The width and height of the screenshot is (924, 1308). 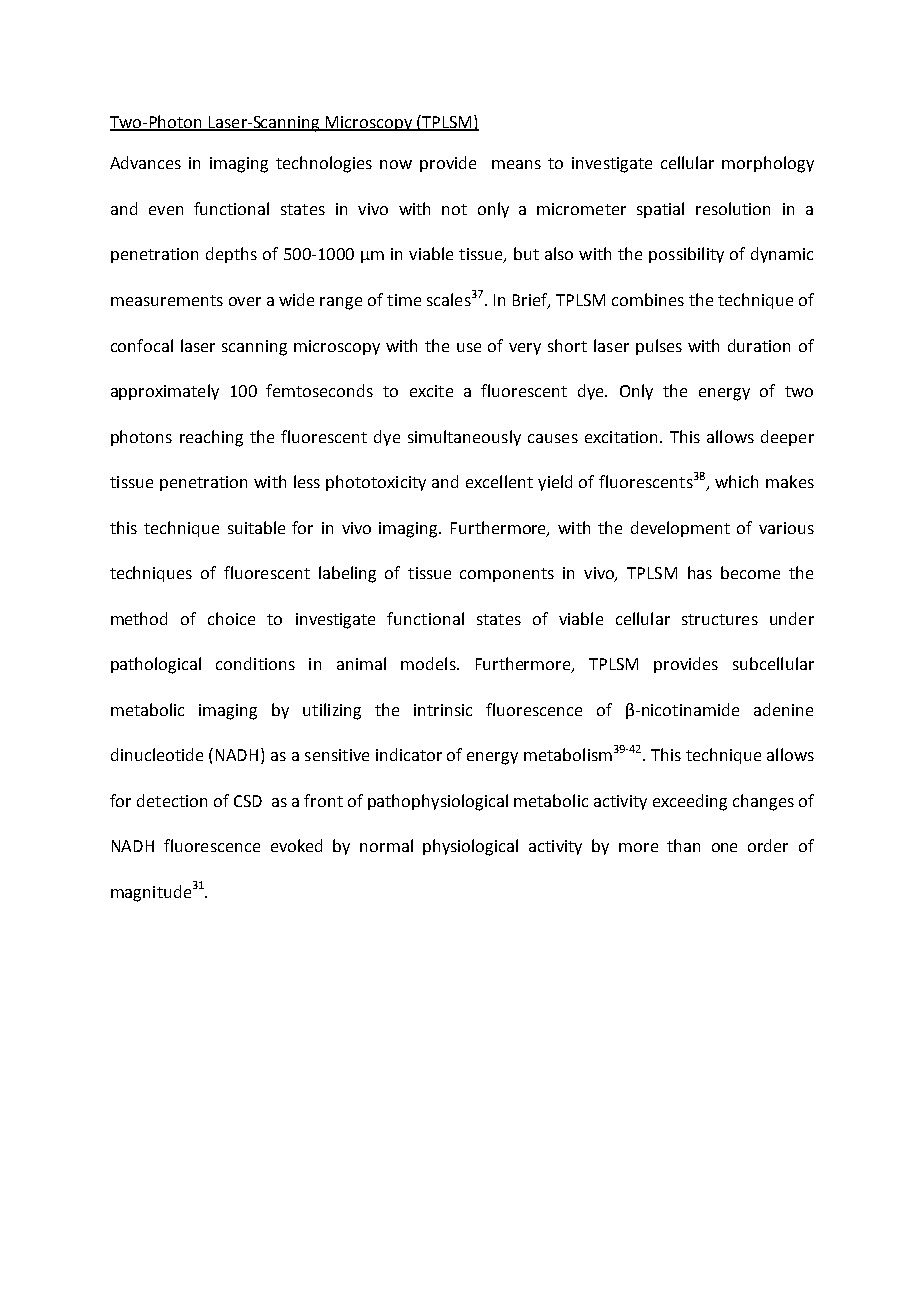 I want to click on resolution, so click(x=733, y=208).
